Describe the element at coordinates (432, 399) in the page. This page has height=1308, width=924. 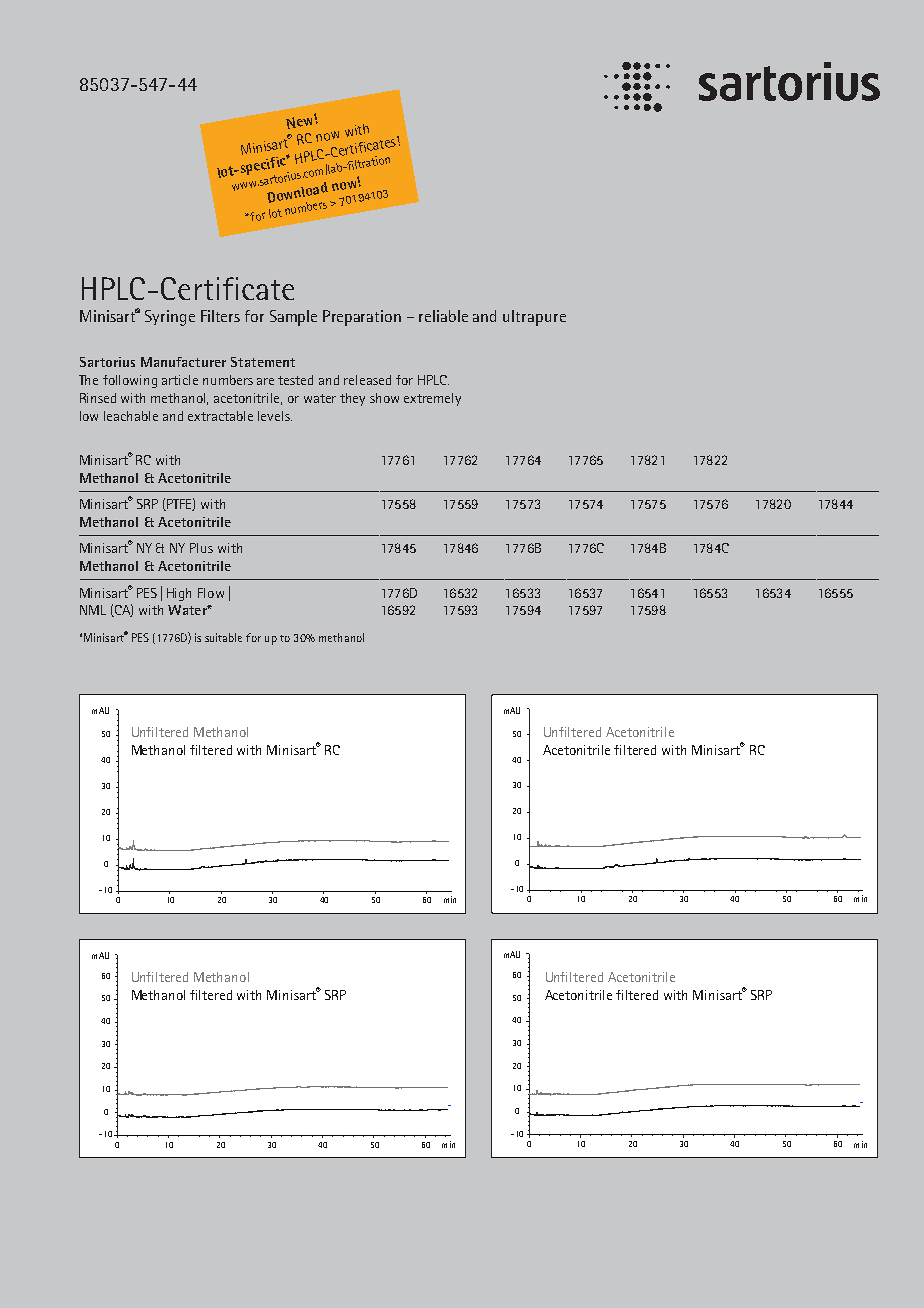
I see `extremely` at that location.
